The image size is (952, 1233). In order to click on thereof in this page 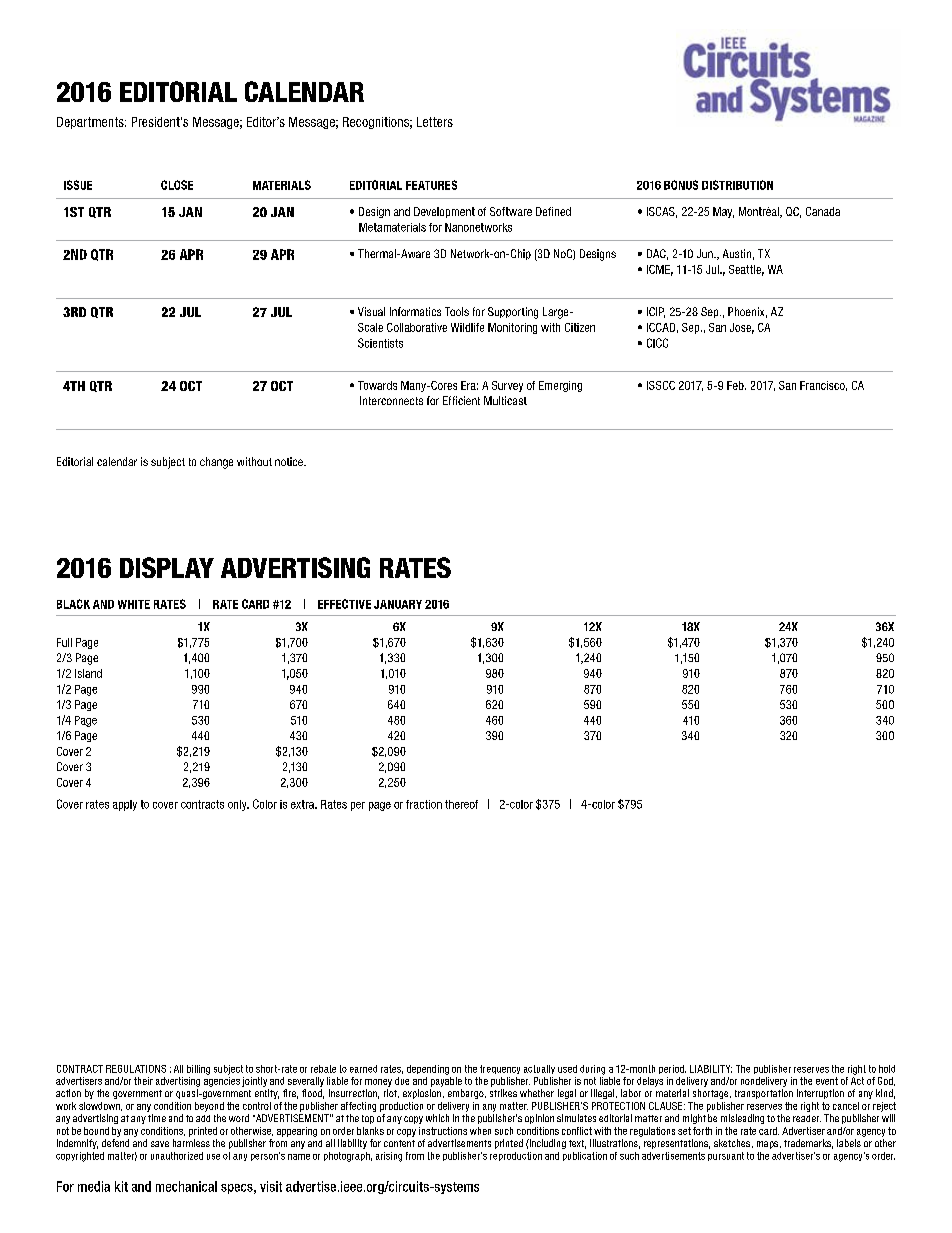, I will do `click(461, 804)`.
